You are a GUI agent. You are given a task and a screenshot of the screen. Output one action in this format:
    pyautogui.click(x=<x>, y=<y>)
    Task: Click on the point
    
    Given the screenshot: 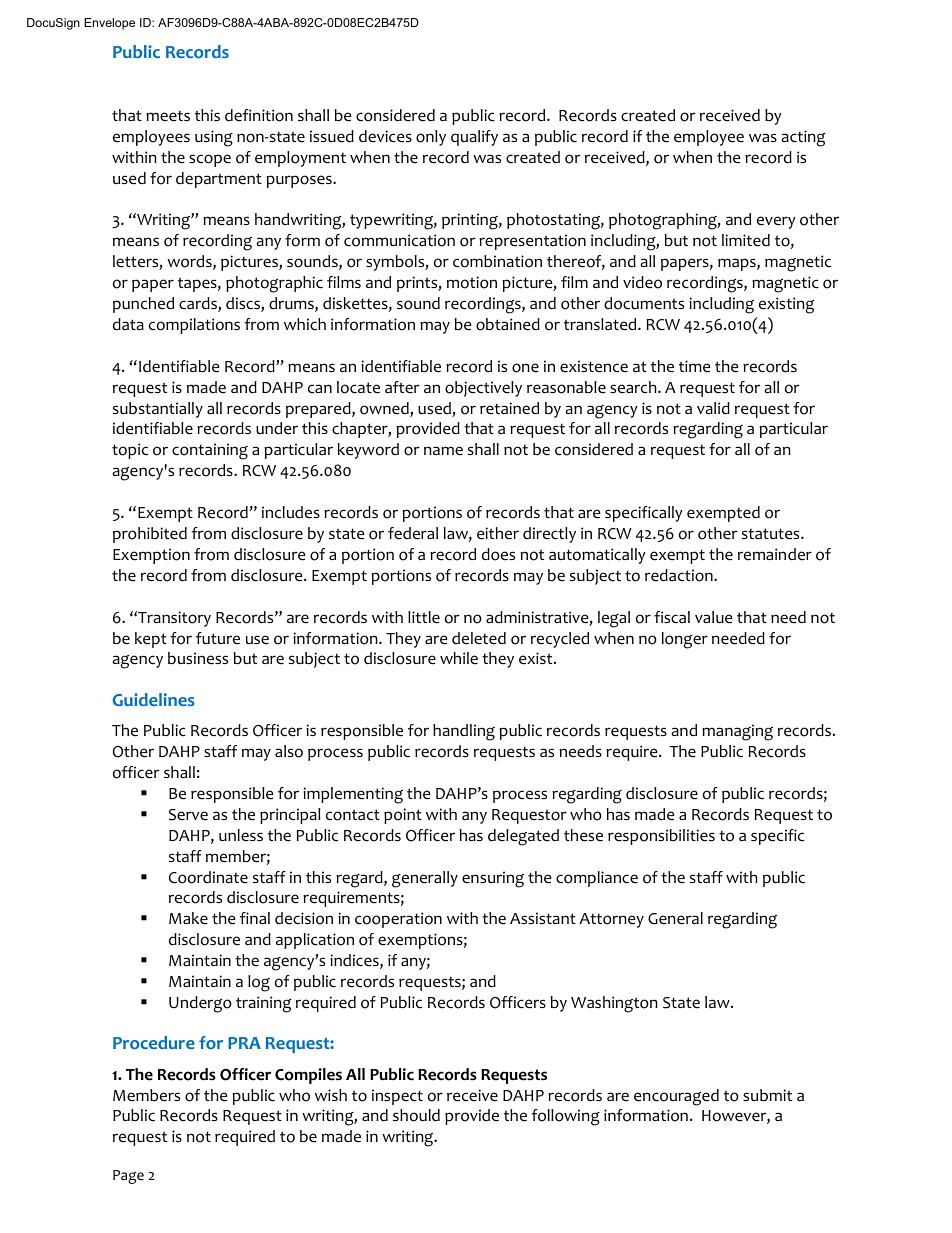 What is the action you would take?
    pyautogui.click(x=403, y=816)
